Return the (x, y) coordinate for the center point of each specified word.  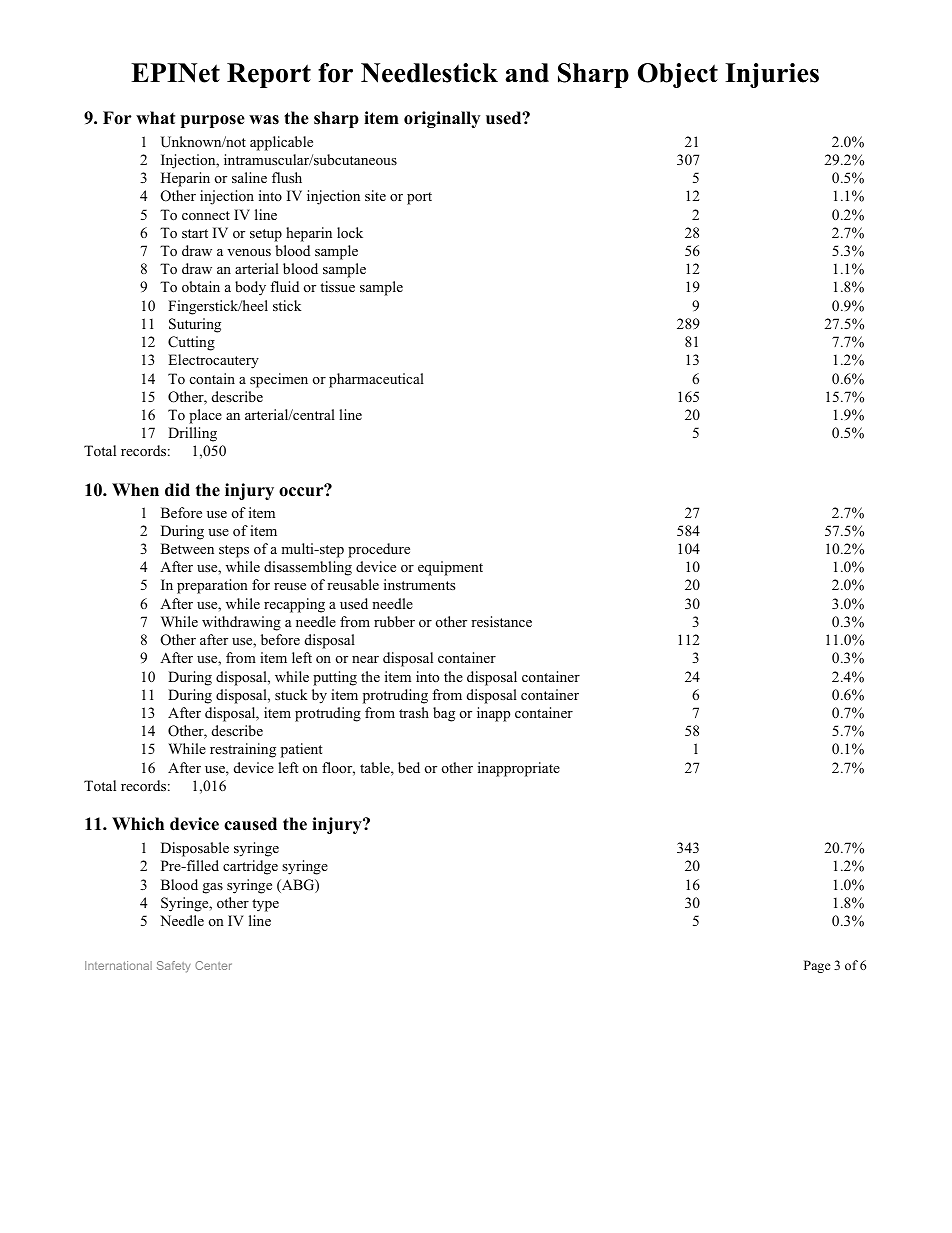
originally (442, 119)
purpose (213, 121)
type (265, 905)
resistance (501, 621)
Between (187, 548)
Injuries (772, 75)
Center (213, 965)
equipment (450, 568)
